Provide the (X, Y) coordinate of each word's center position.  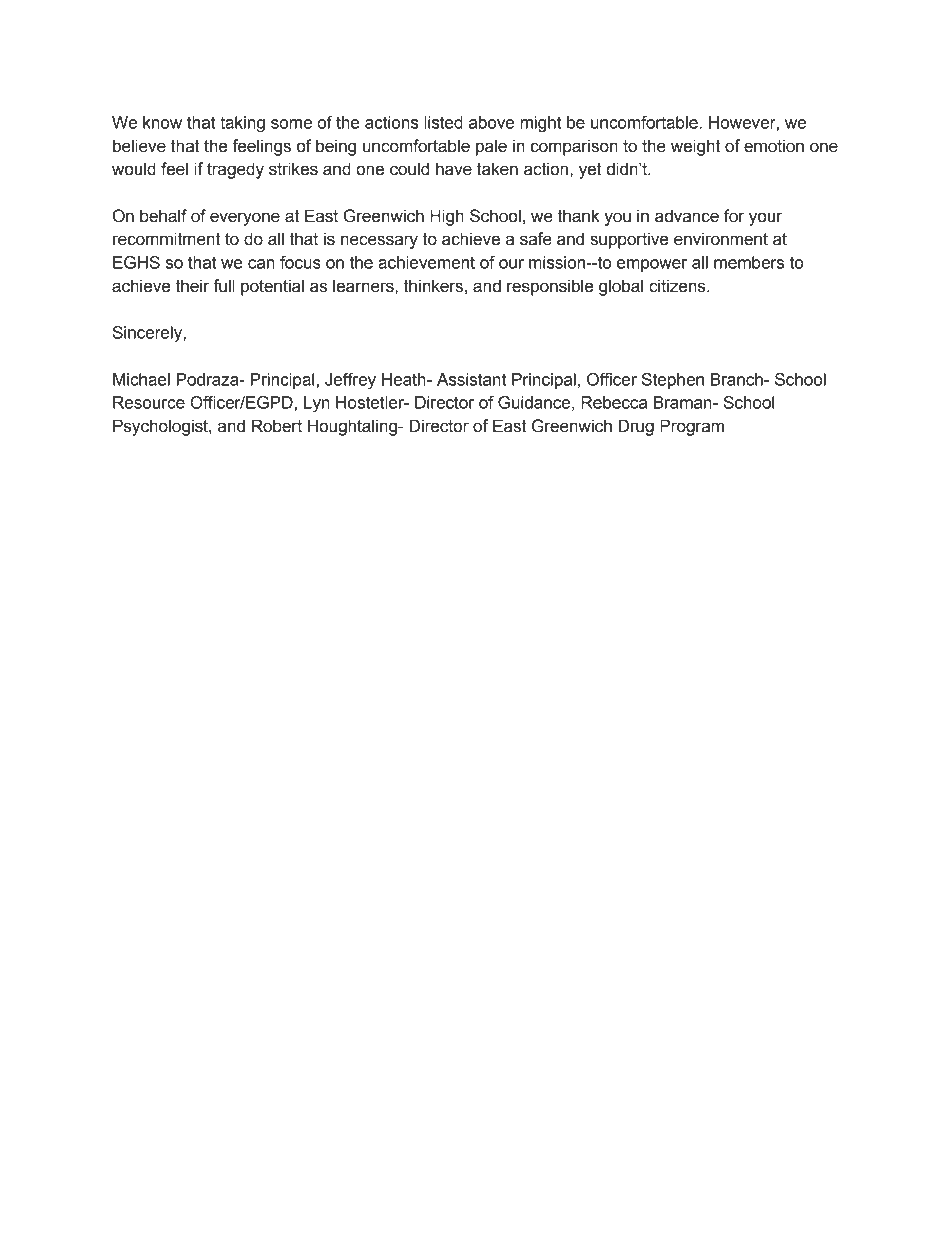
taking (242, 124)
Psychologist (161, 427)
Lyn (317, 404)
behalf (163, 216)
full (224, 286)
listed (443, 122)
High (447, 217)
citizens (678, 286)
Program (692, 427)
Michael (141, 379)
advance (687, 216)
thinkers (433, 286)
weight (695, 147)
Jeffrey (350, 381)
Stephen (673, 381)
